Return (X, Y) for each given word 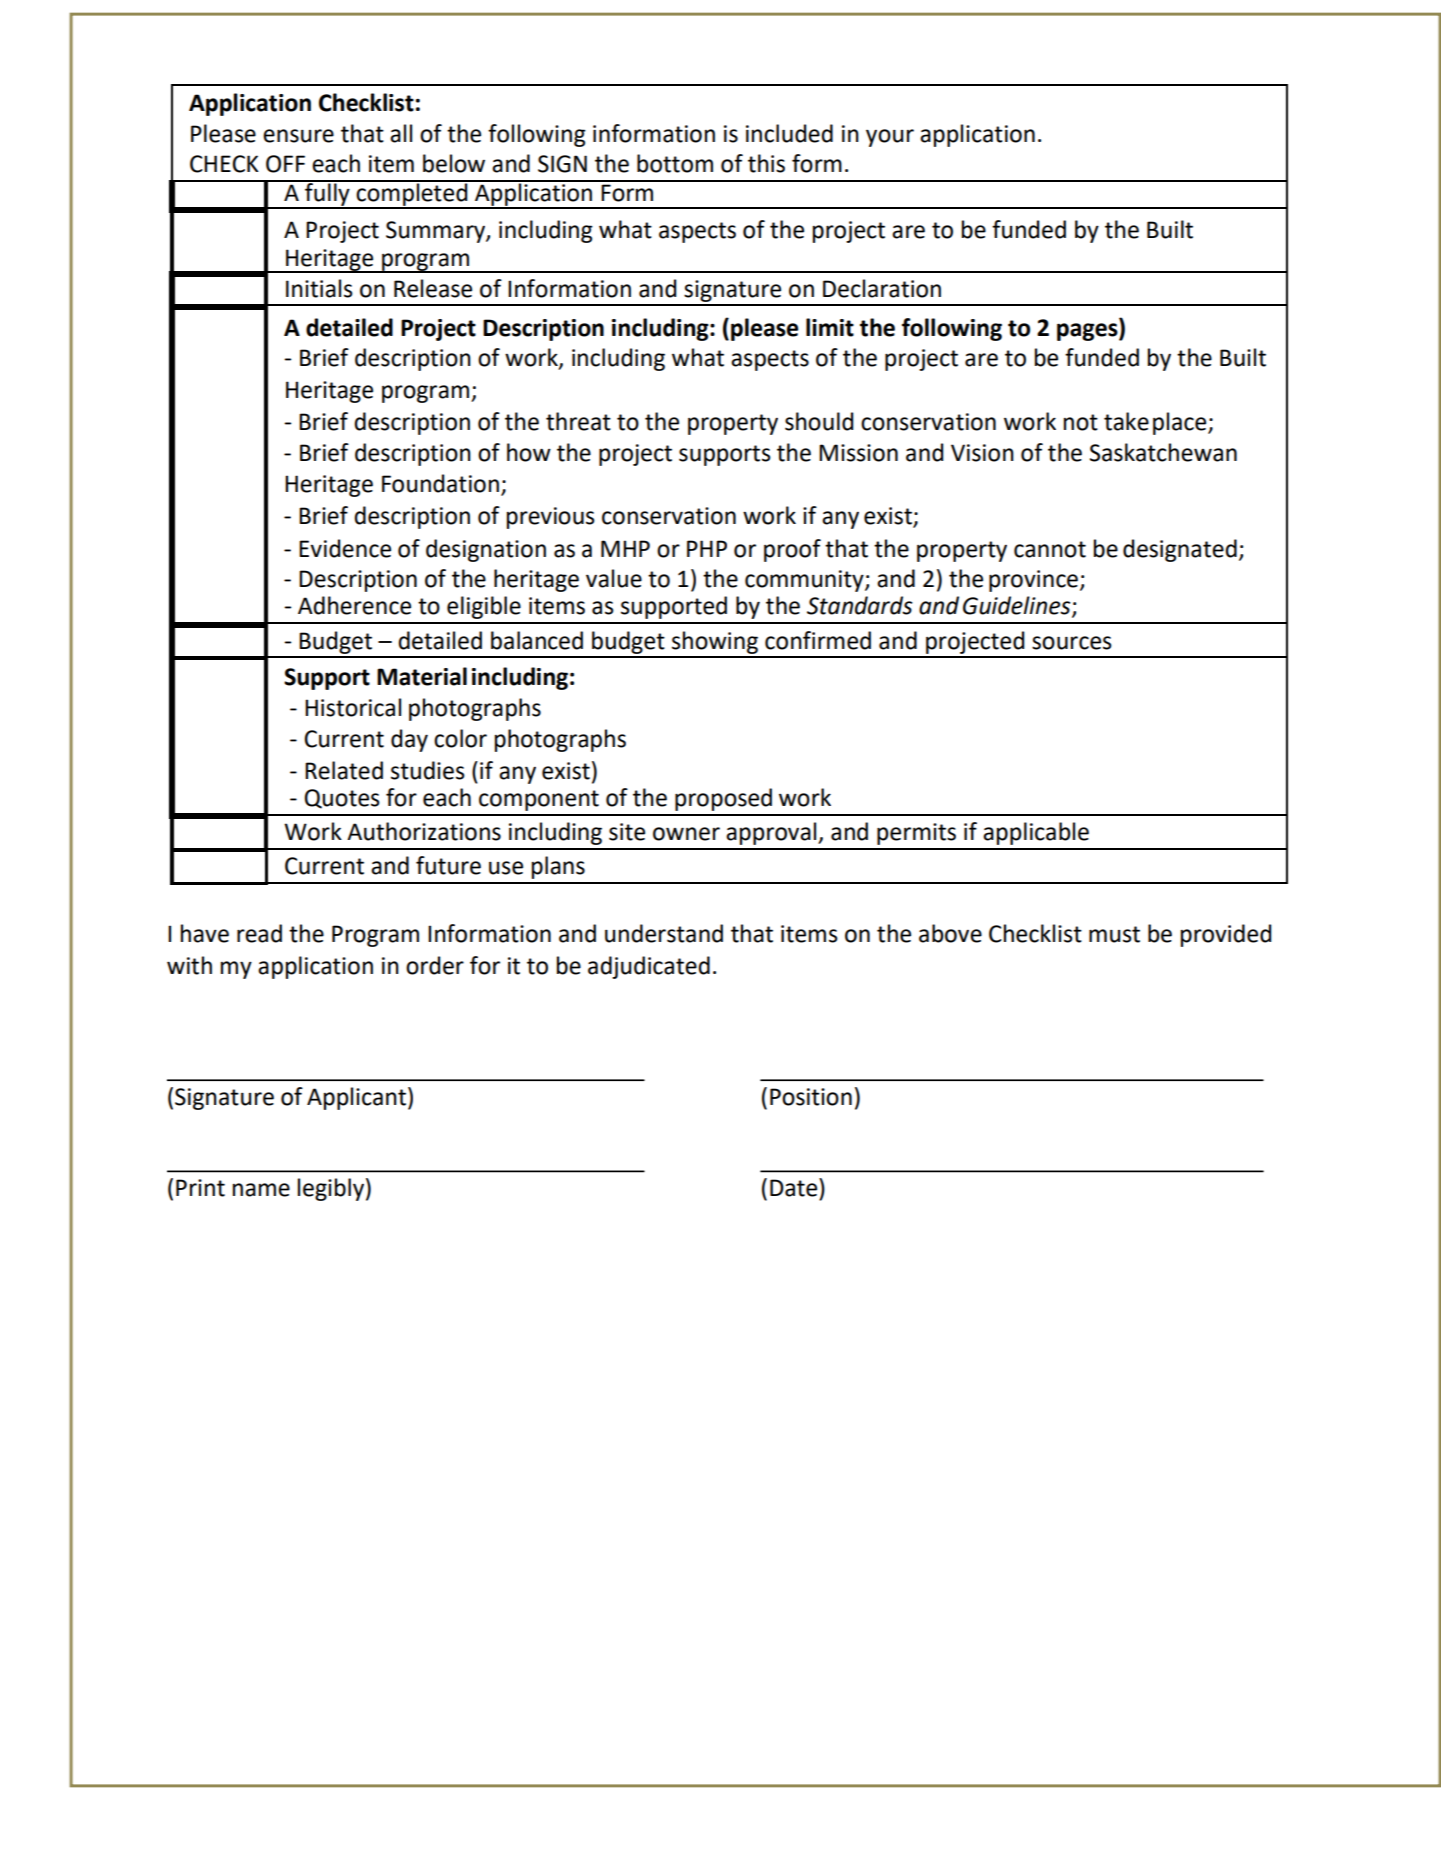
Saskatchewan (1163, 452)
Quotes (342, 799)
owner (686, 834)
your (890, 138)
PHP (707, 548)
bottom (675, 163)
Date (795, 1187)
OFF (285, 164)
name (261, 1190)
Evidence (345, 548)
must (1114, 934)
